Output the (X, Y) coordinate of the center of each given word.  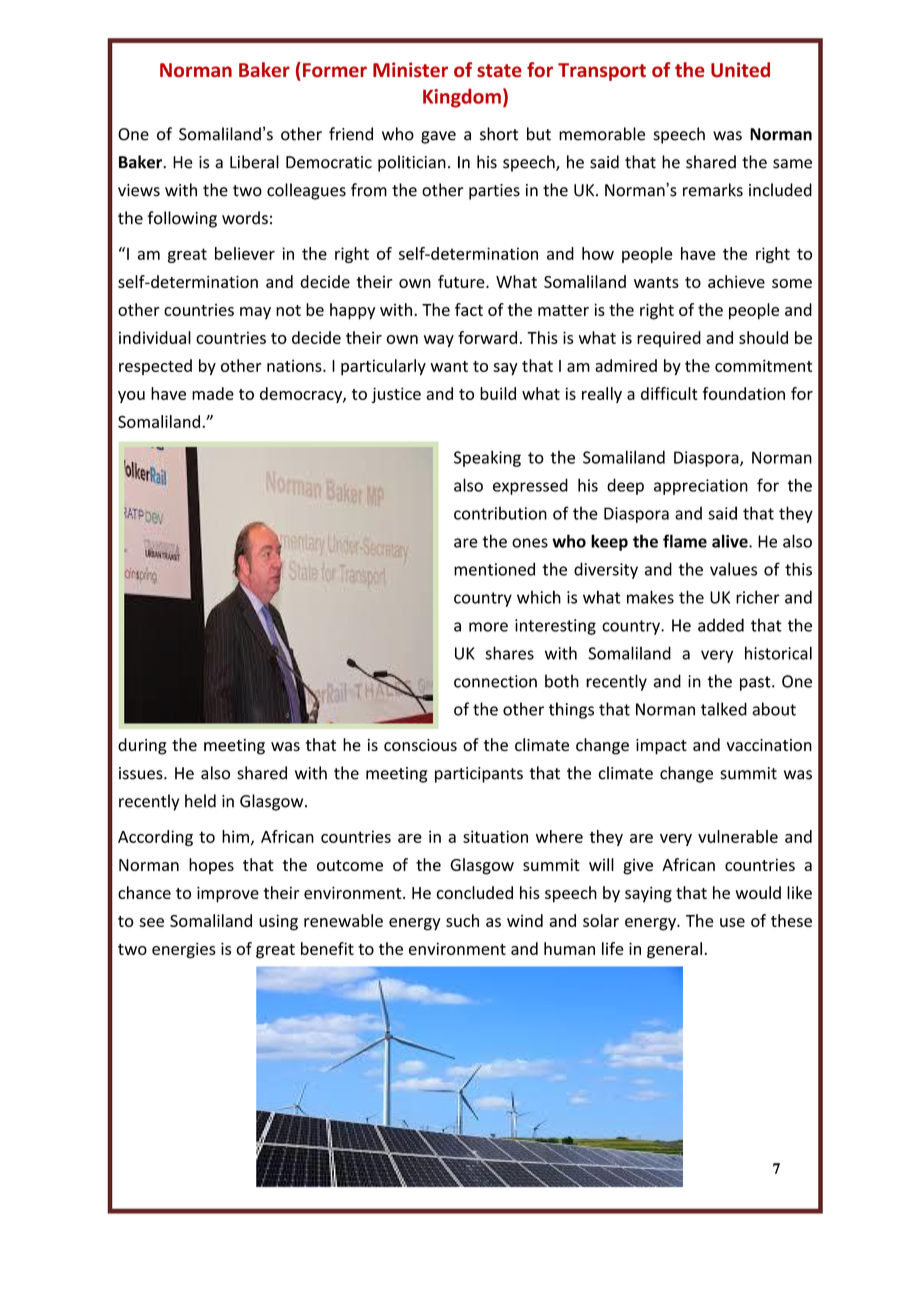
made (213, 393)
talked (724, 709)
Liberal (254, 162)
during (142, 746)
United (740, 70)
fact (469, 309)
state (499, 71)
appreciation (701, 487)
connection (495, 681)
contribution (500, 513)
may (255, 313)
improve (228, 894)
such (462, 920)
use (732, 922)
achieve (736, 281)
